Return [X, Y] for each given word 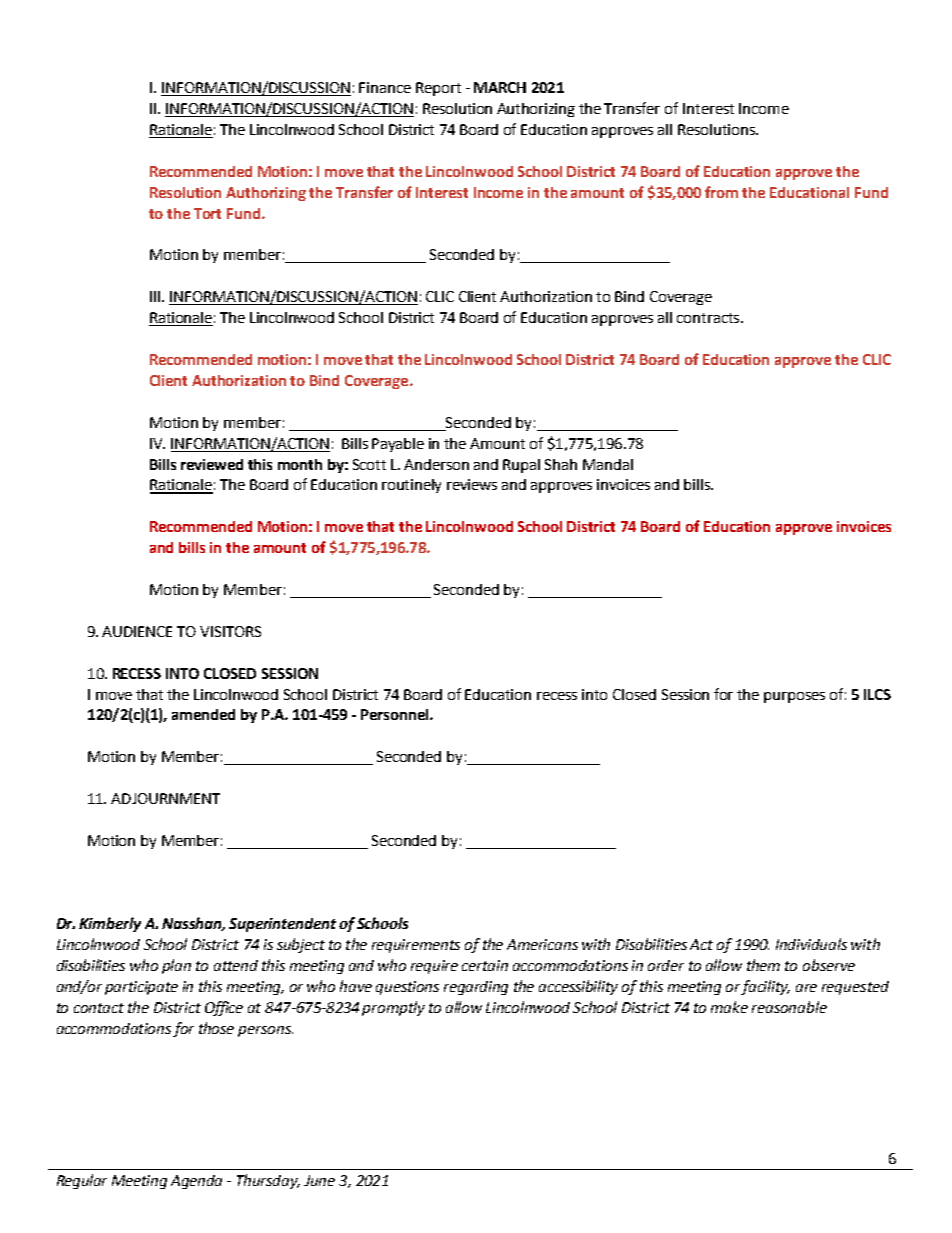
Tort [207, 213]
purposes [794, 697]
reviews [472, 484]
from [721, 192]
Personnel [396, 714]
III [156, 296]
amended [203, 714]
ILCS [877, 694]
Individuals [811, 944]
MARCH [500, 87]
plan [176, 966]
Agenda [196, 1182]
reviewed [212, 464]
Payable [398, 445]
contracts [709, 318]
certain [485, 965]
